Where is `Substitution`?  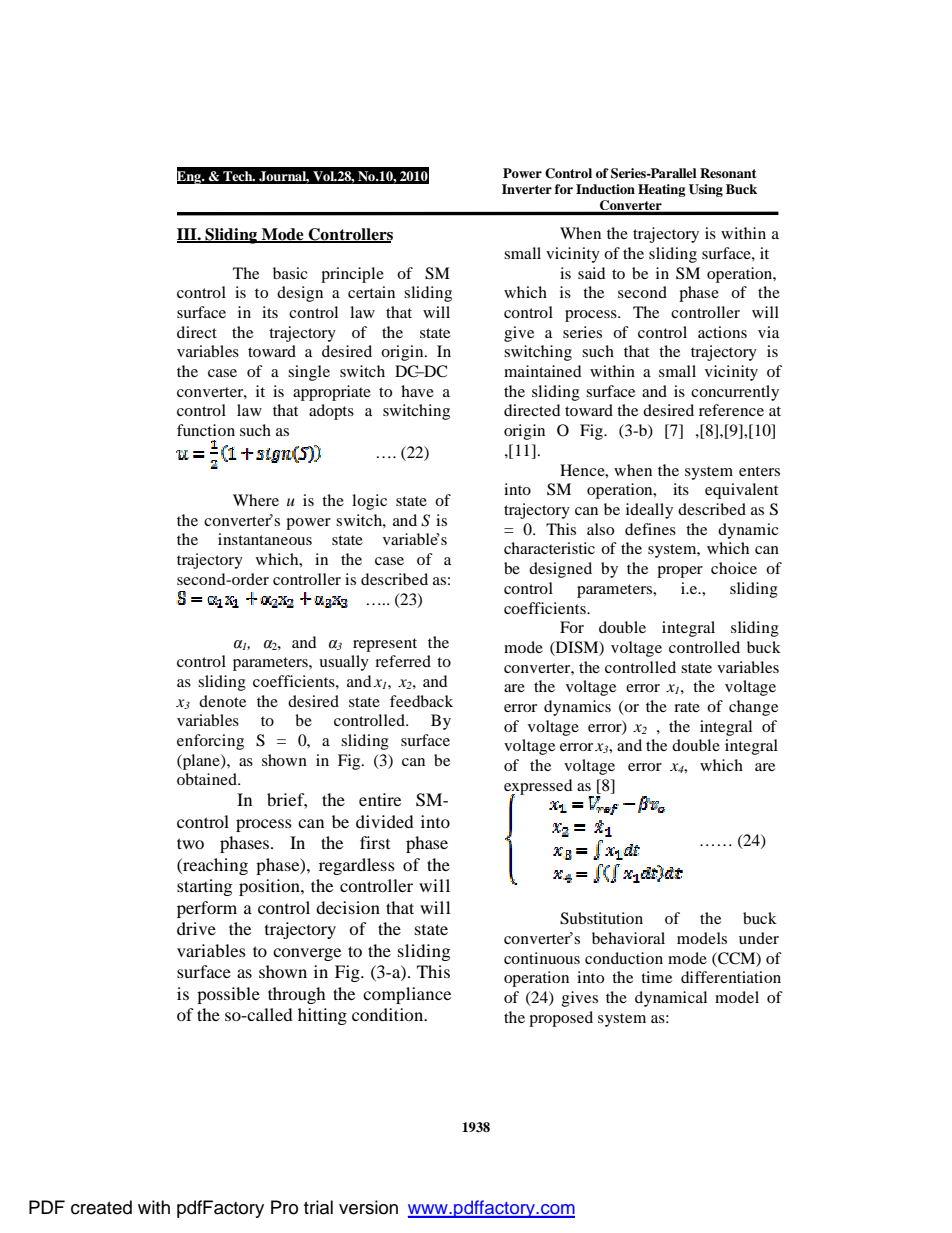 Substitution is located at coordinates (601, 918).
